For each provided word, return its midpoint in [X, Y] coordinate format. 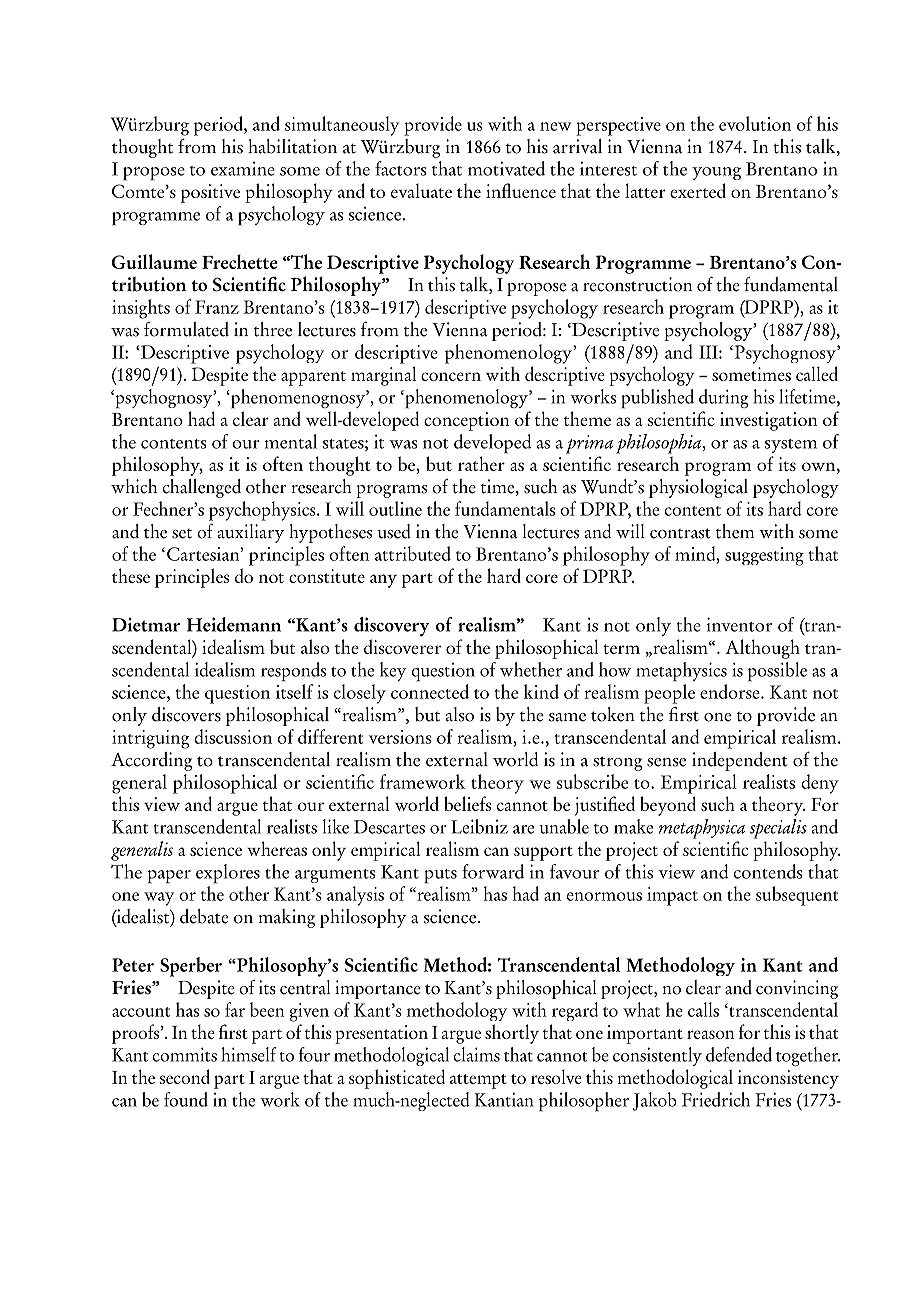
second [185, 1076]
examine [243, 168]
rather [481, 463]
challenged [202, 488]
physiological [698, 488]
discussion [233, 736]
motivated [506, 168]
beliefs [467, 803]
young [716, 173]
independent [739, 761]
